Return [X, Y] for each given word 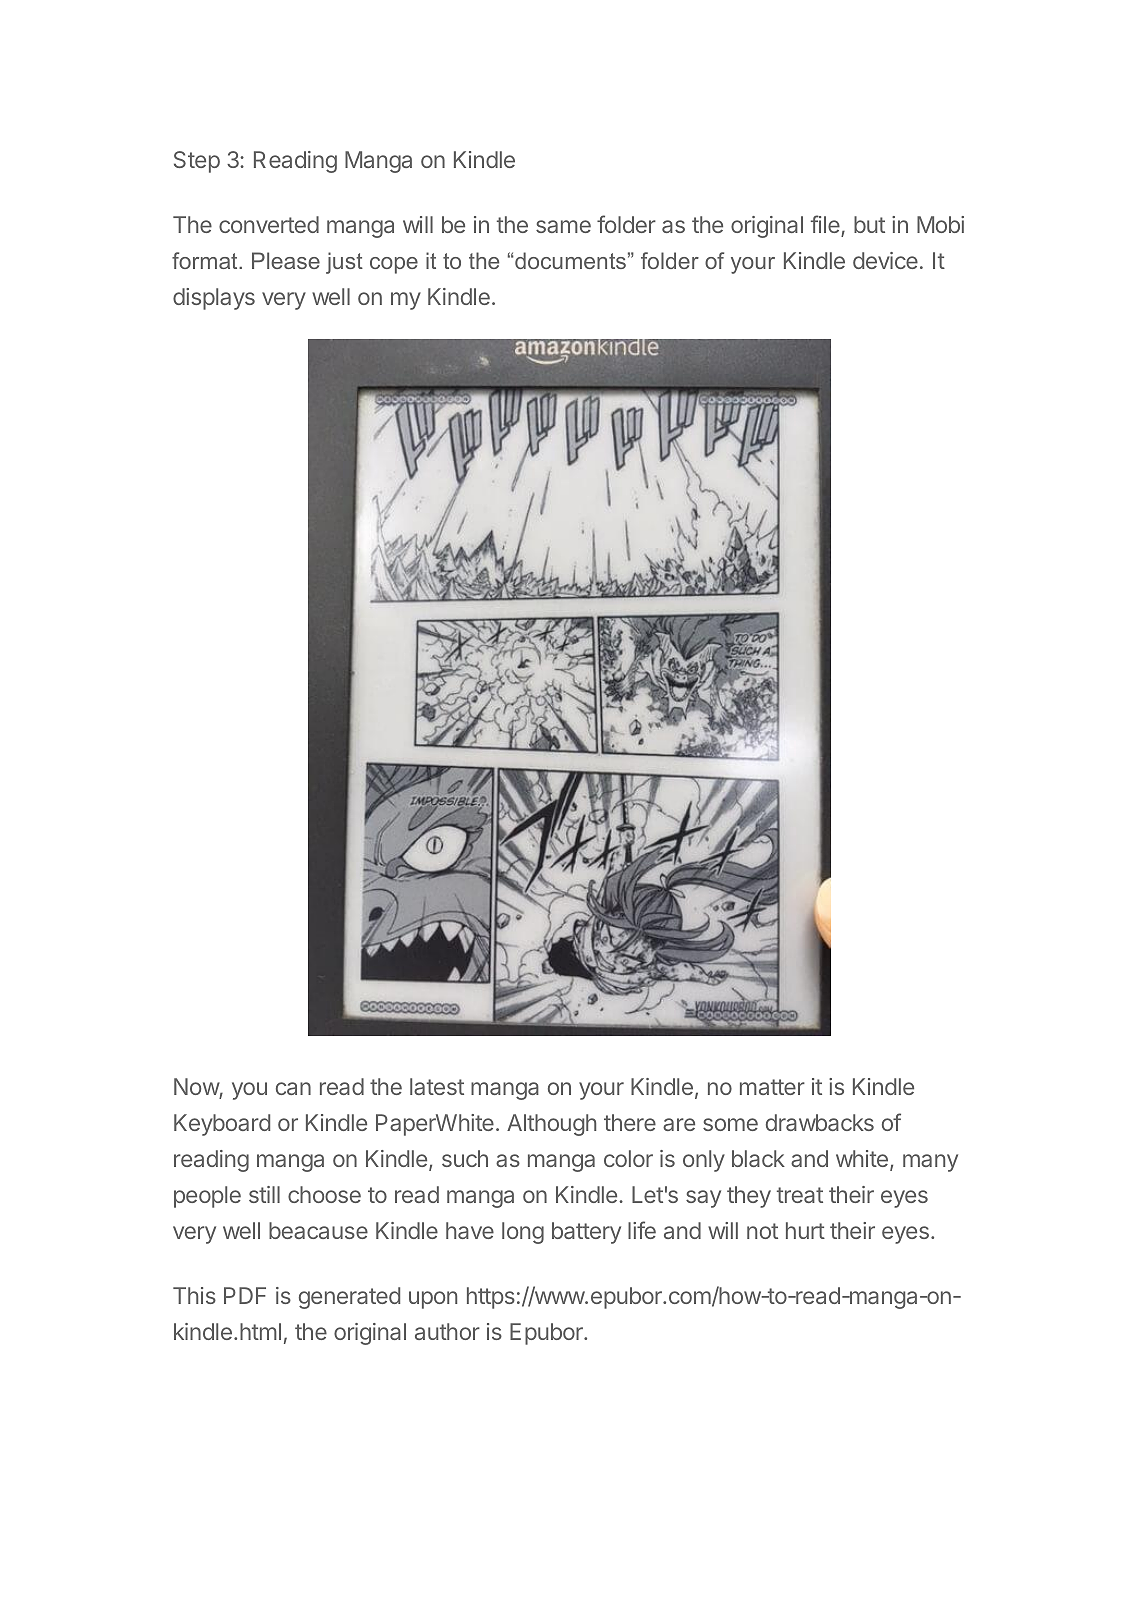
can [293, 1088]
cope [394, 265]
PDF [245, 1295]
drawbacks [820, 1122]
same [563, 226]
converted [269, 224]
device [885, 260]
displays [214, 299]
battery [586, 1233]
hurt [805, 1230]
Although [551, 1125]
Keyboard [222, 1125]
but [869, 224]
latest [437, 1086]
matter [772, 1087]
